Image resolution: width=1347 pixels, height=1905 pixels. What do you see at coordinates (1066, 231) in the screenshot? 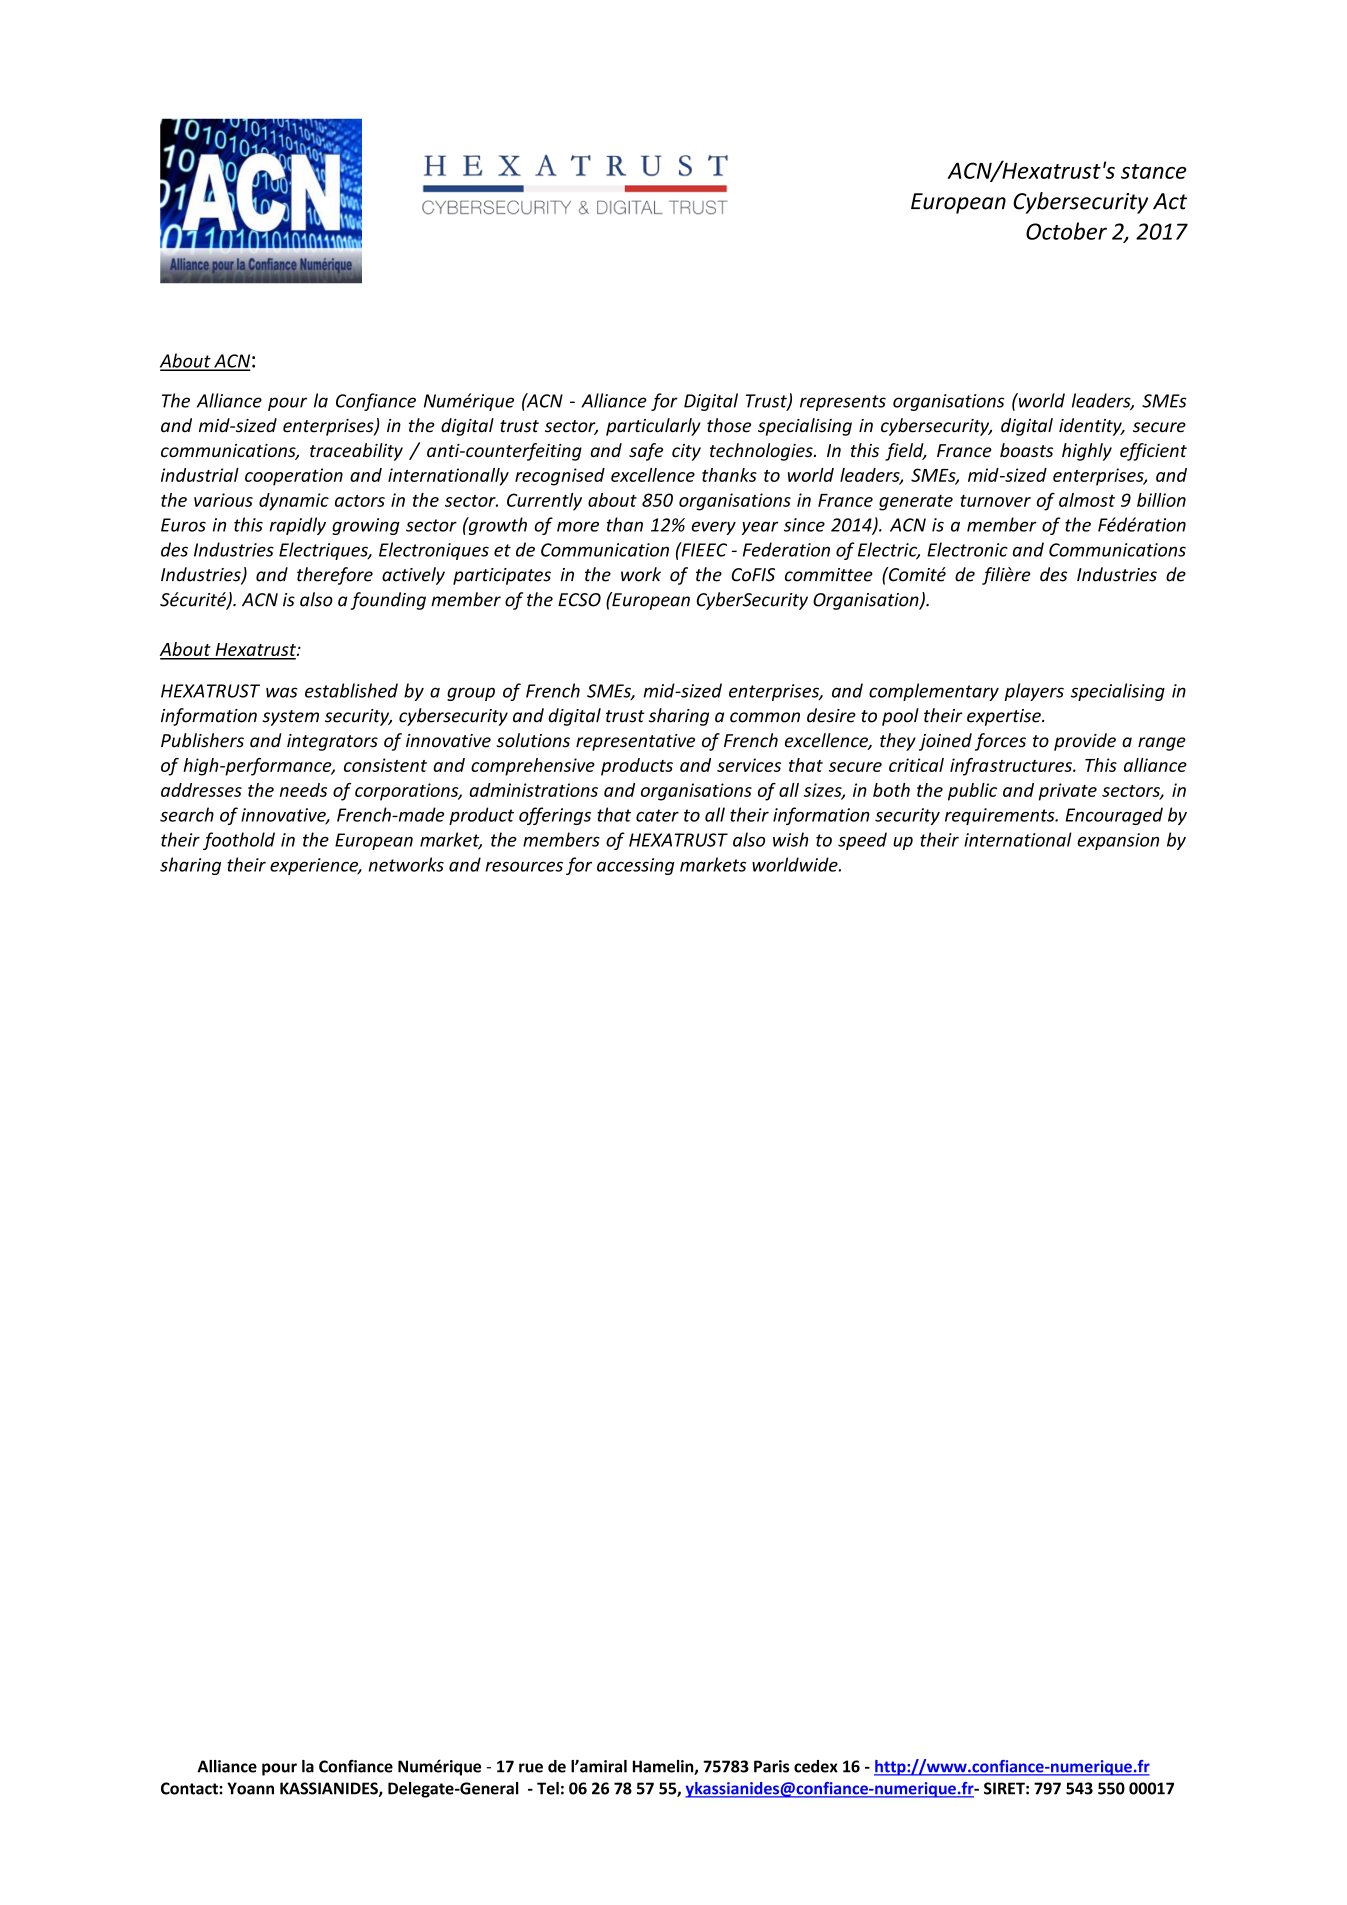
I see `October` at bounding box center [1066, 231].
